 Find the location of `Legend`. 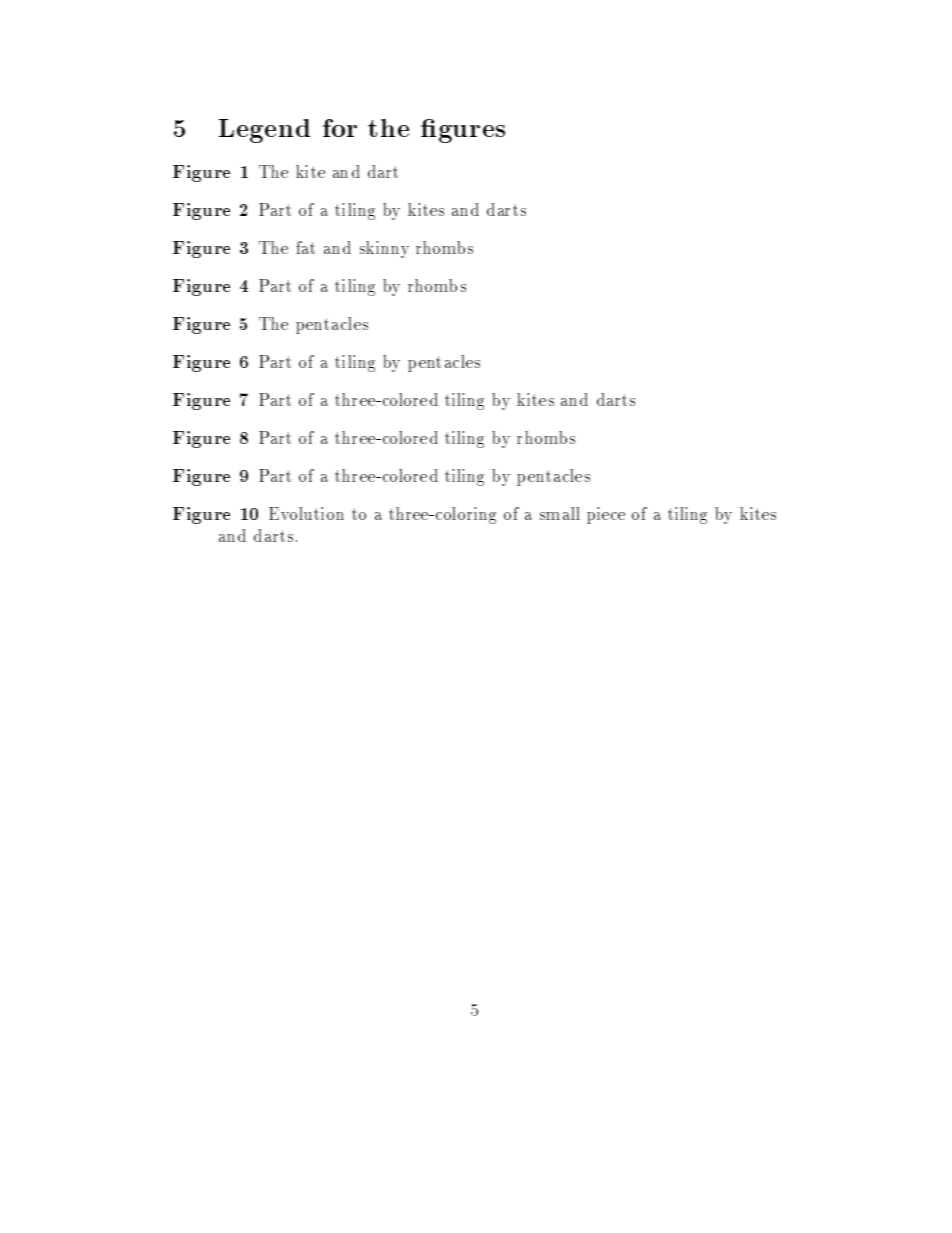

Legend is located at coordinates (264, 131).
